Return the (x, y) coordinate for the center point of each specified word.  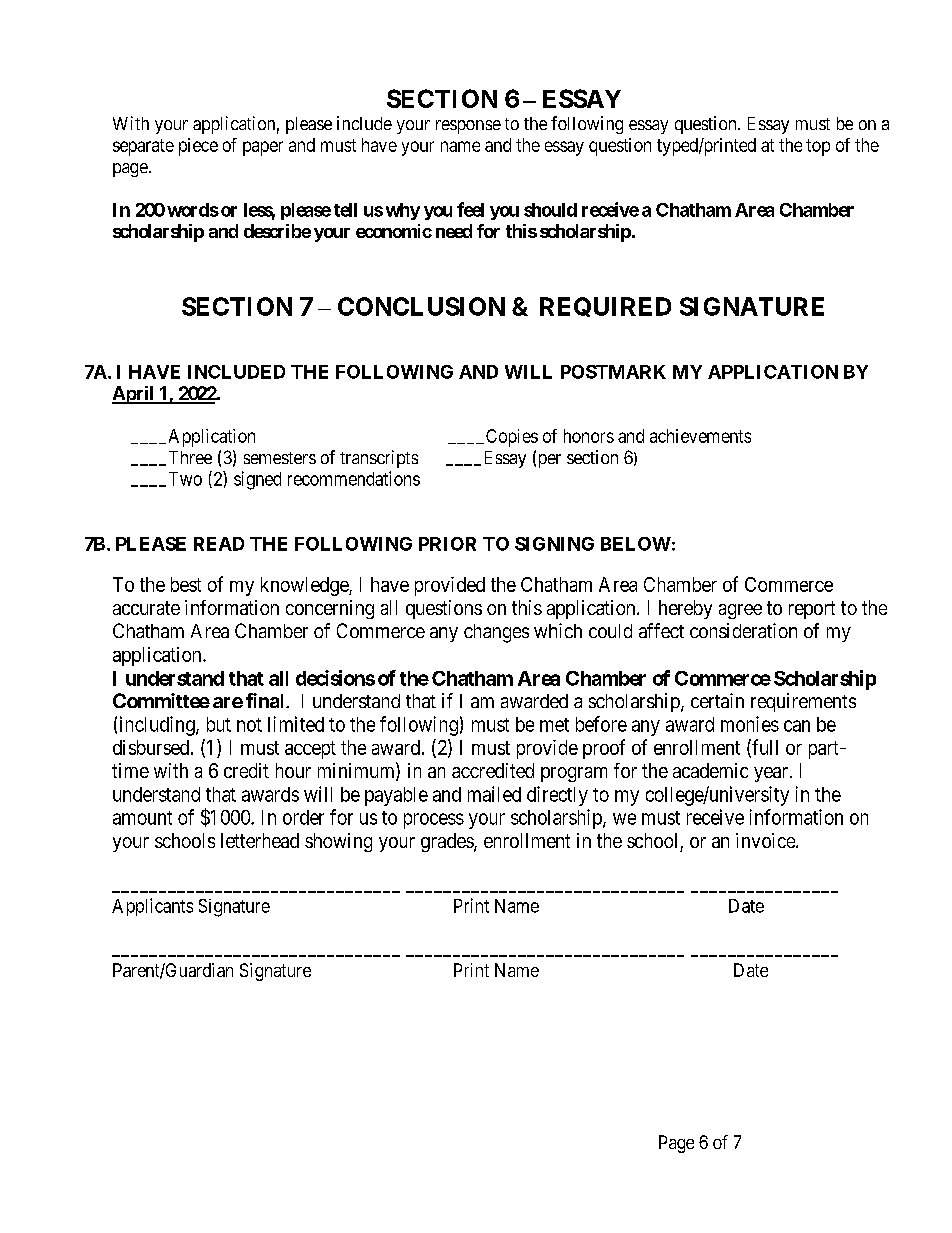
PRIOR (447, 544)
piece (198, 147)
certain (717, 700)
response (468, 127)
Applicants (152, 907)
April (134, 395)
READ (219, 544)
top (818, 147)
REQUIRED (605, 307)
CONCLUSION (421, 306)
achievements (700, 436)
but (219, 724)
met (554, 725)
